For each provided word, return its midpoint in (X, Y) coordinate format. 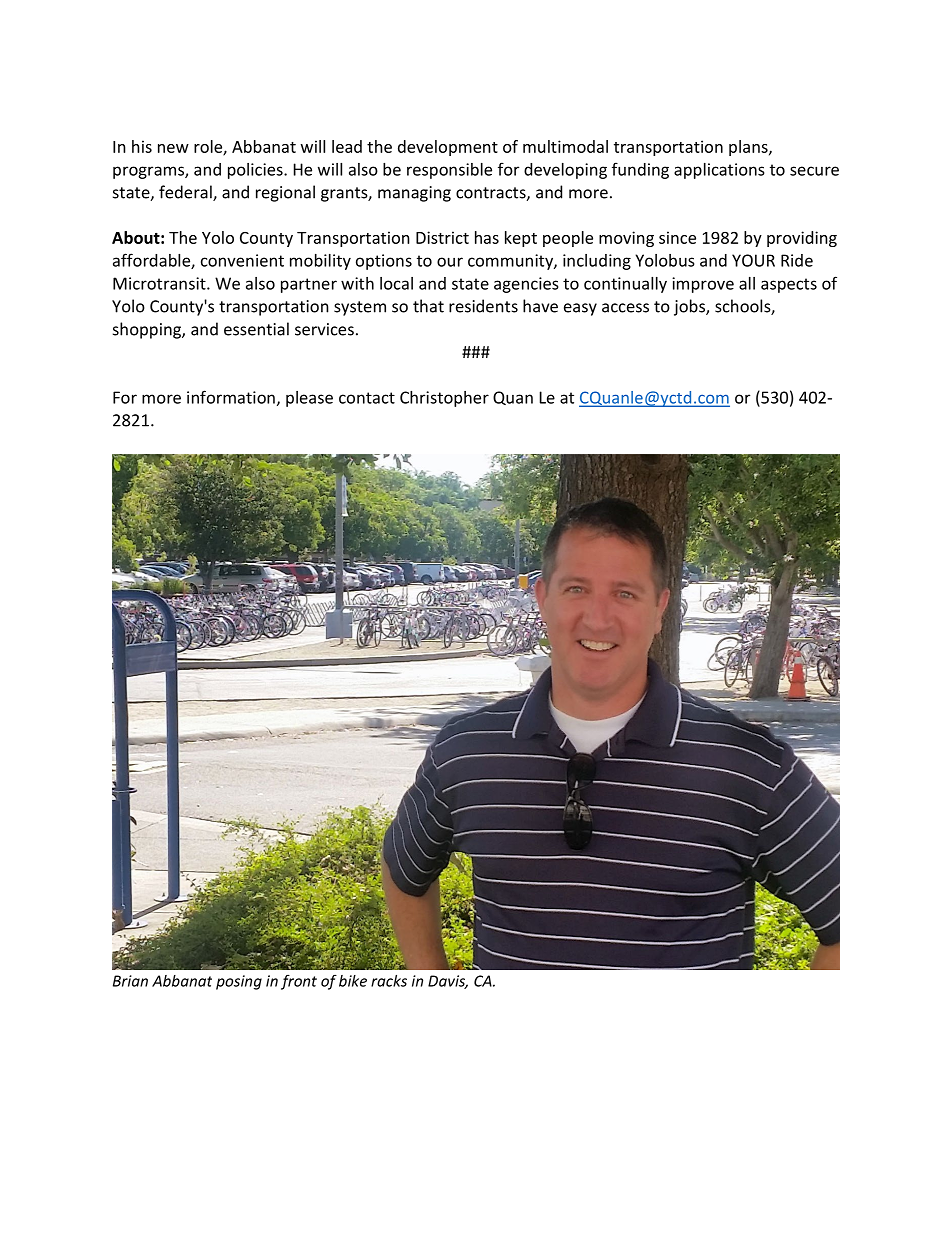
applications (719, 171)
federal (186, 193)
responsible (449, 171)
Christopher (444, 399)
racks (389, 981)
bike (353, 981)
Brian (130, 981)
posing (239, 982)
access (625, 308)
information (231, 397)
